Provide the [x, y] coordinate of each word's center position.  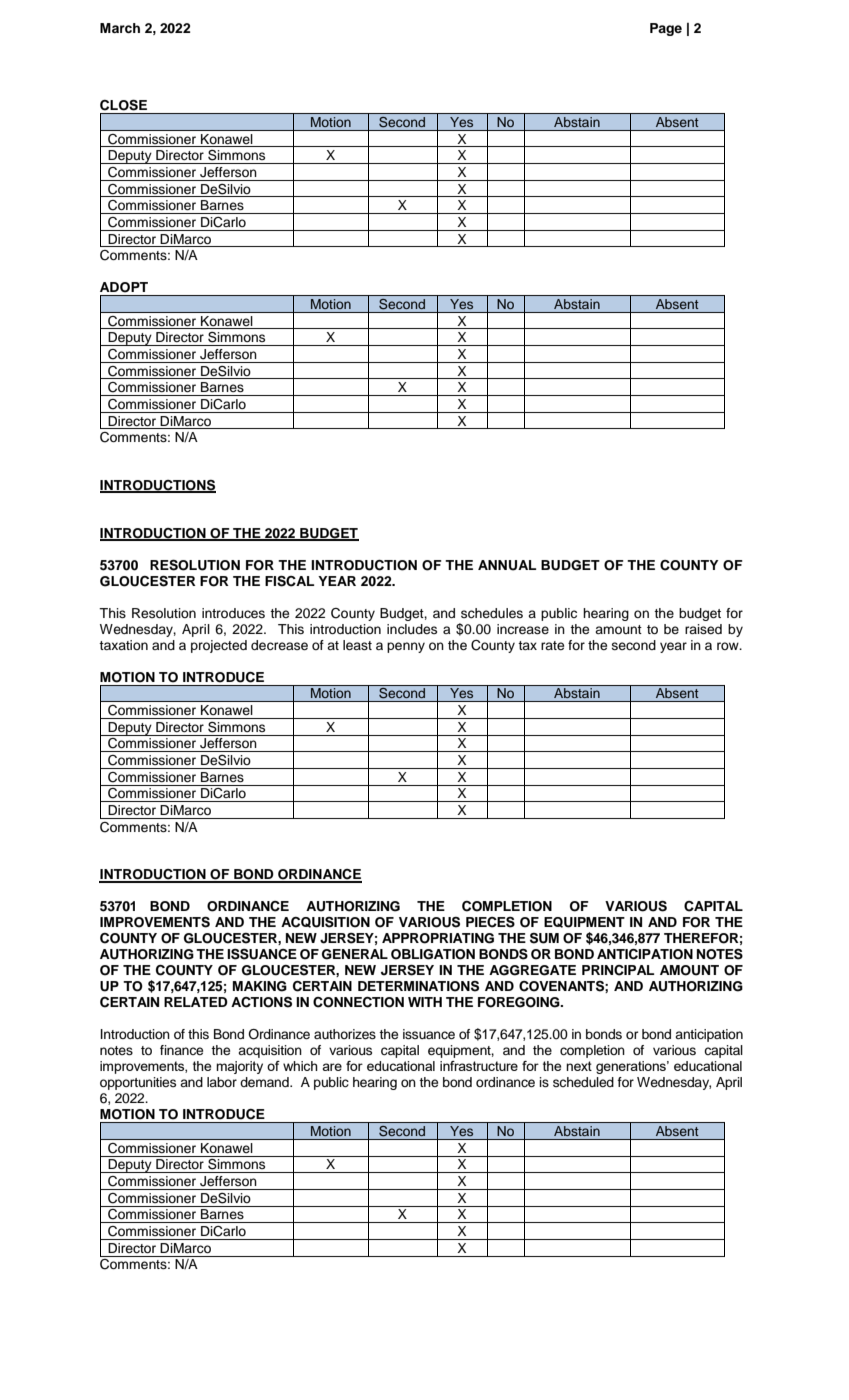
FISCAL [289, 581]
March [120, 28]
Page [666, 29]
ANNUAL [507, 565]
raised [703, 629]
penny [406, 647]
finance [181, 1050]
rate [552, 645]
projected [219, 646]
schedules [492, 613]
